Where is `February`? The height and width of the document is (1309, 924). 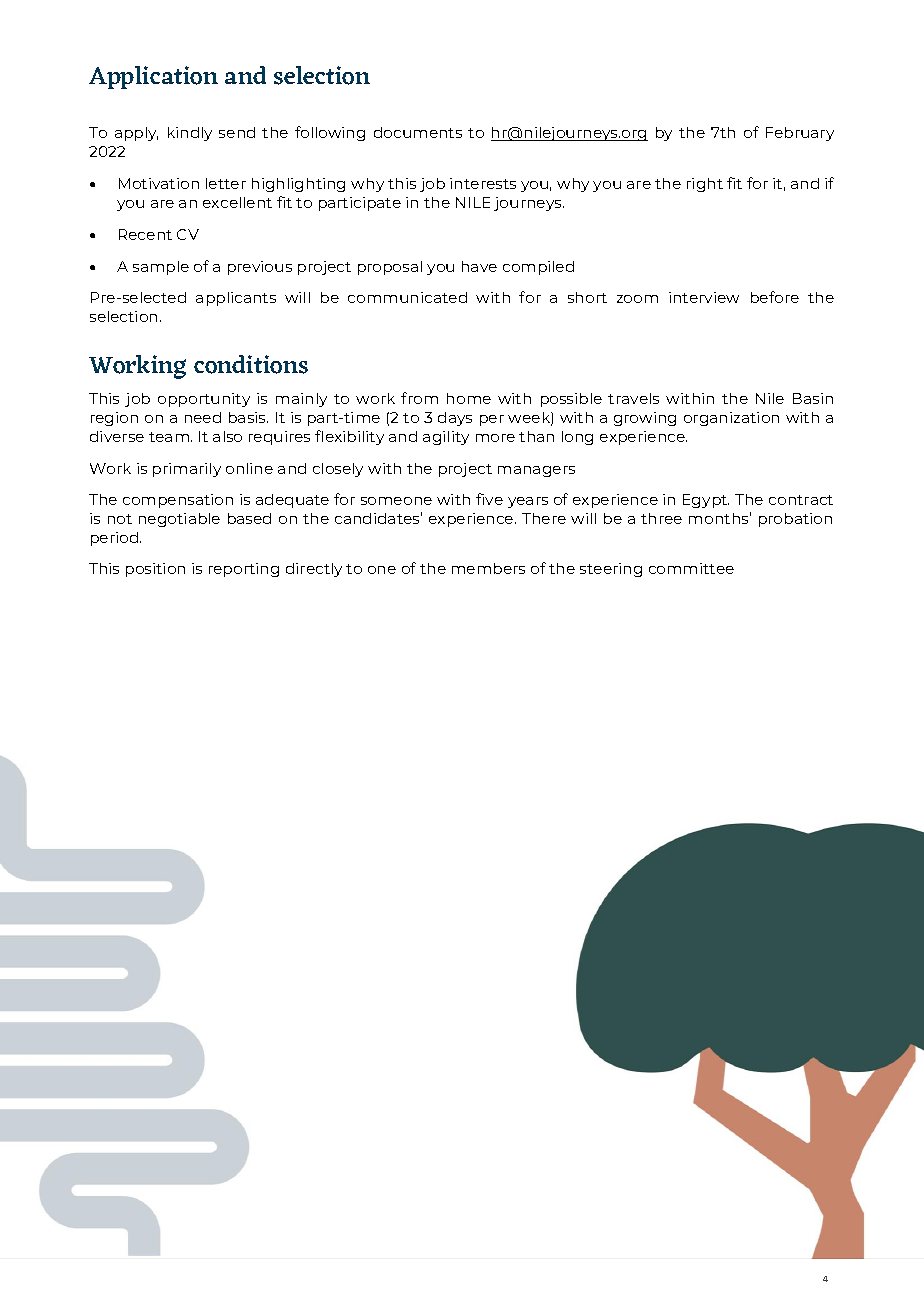 February is located at coordinates (800, 134).
